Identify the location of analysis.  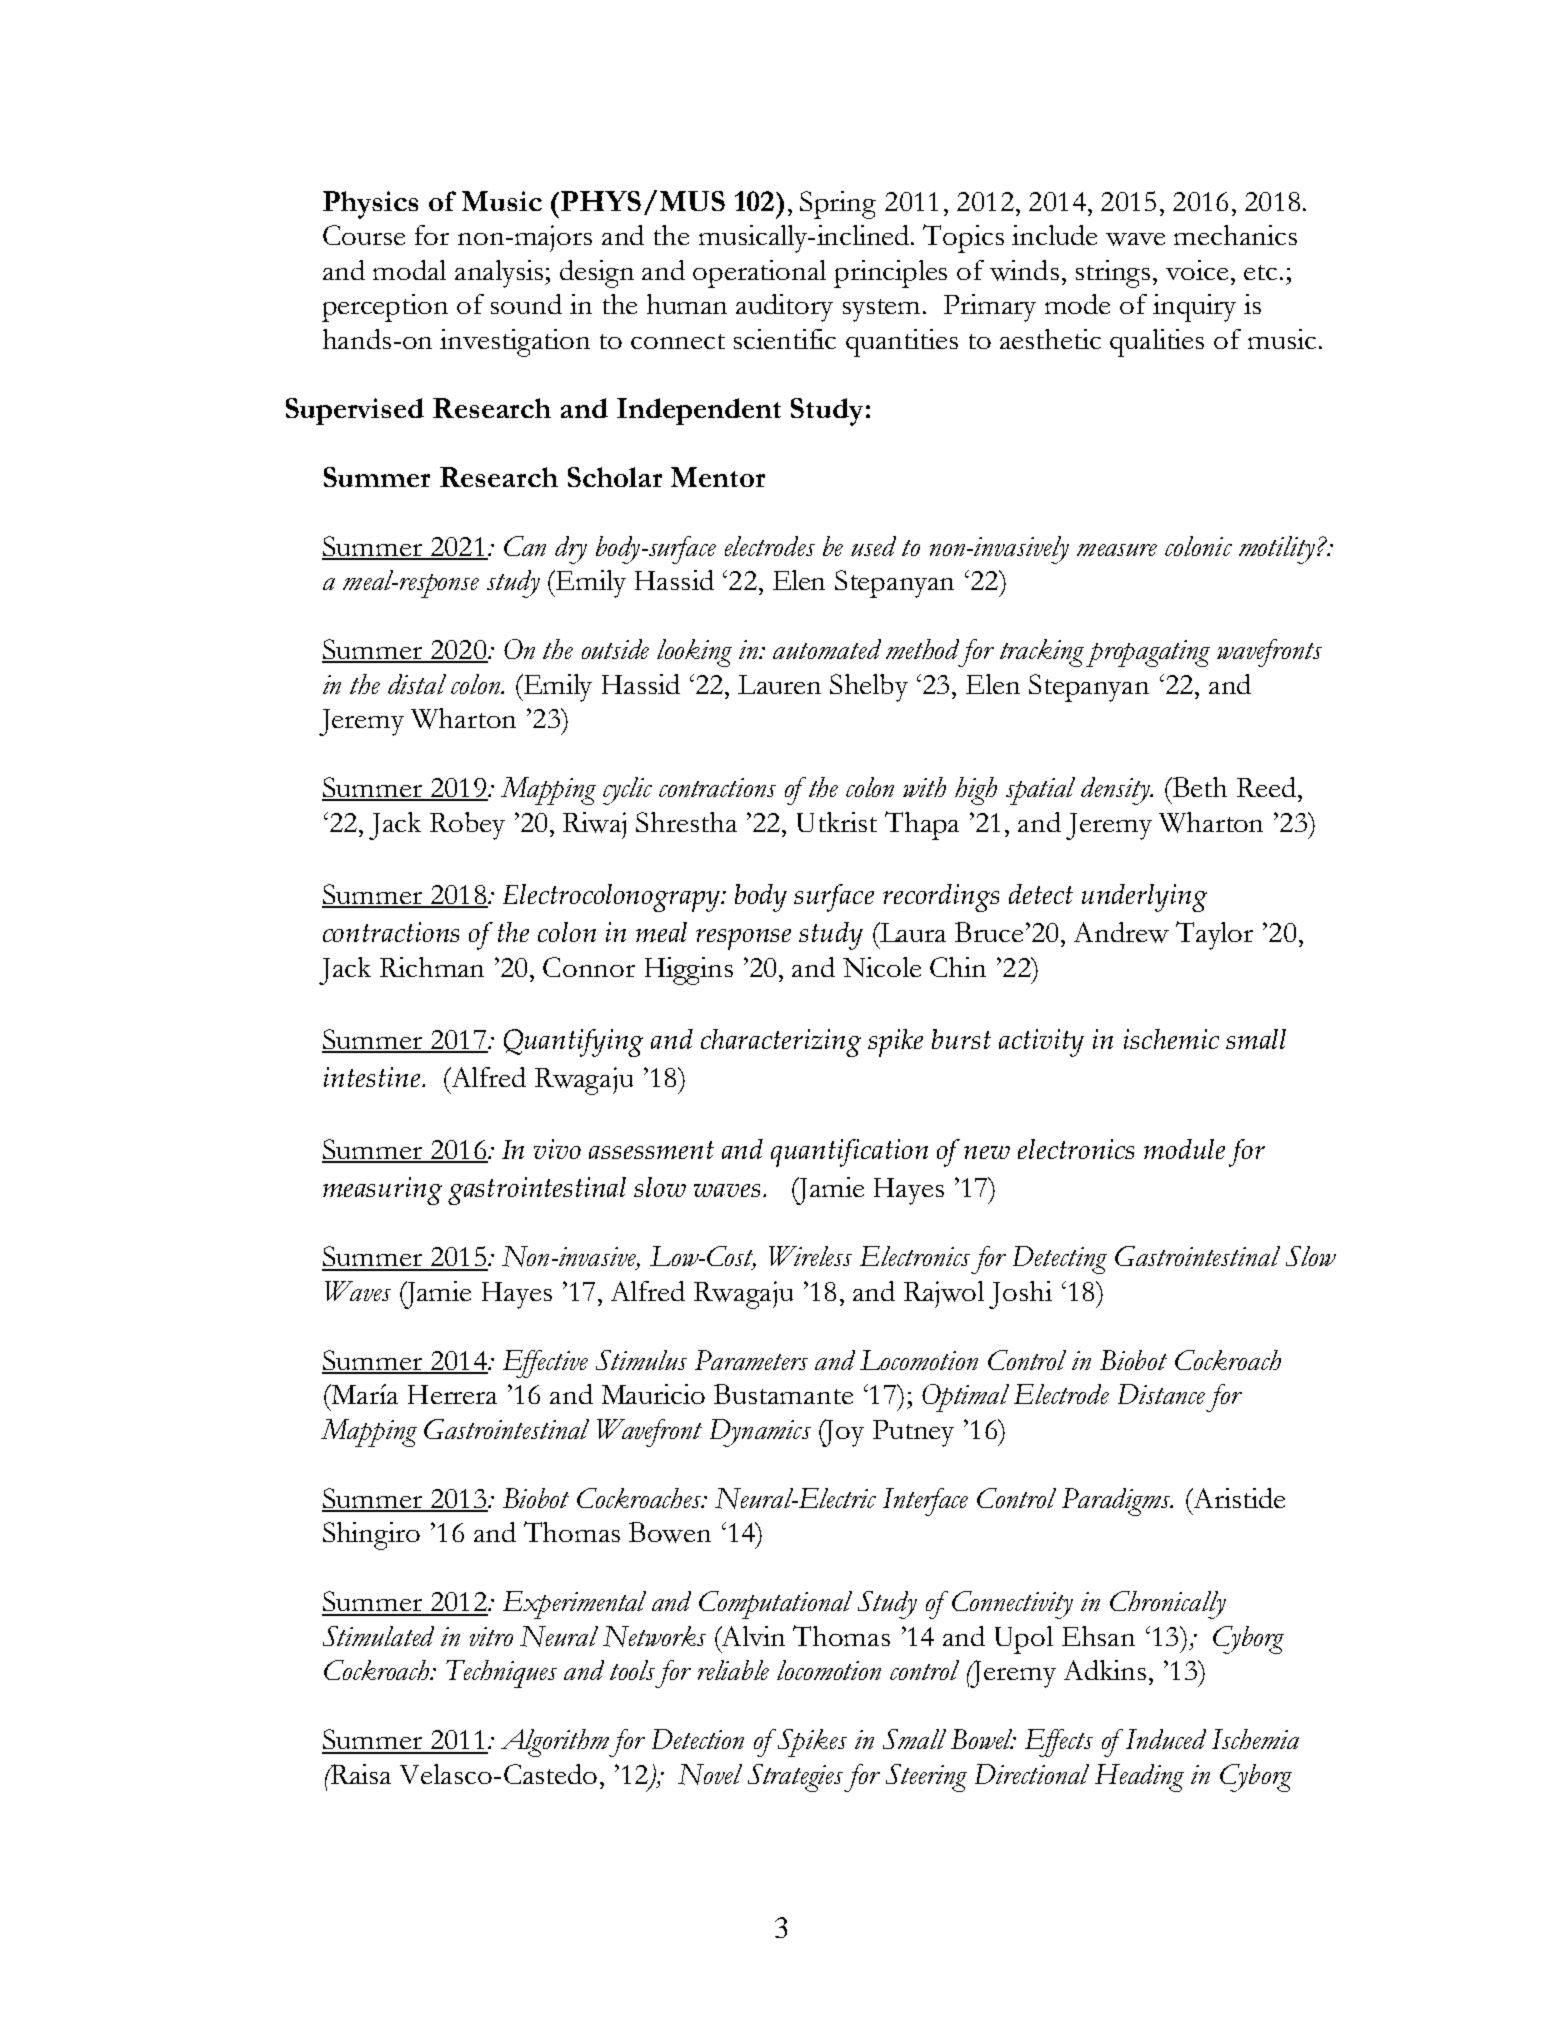
(500, 274).
